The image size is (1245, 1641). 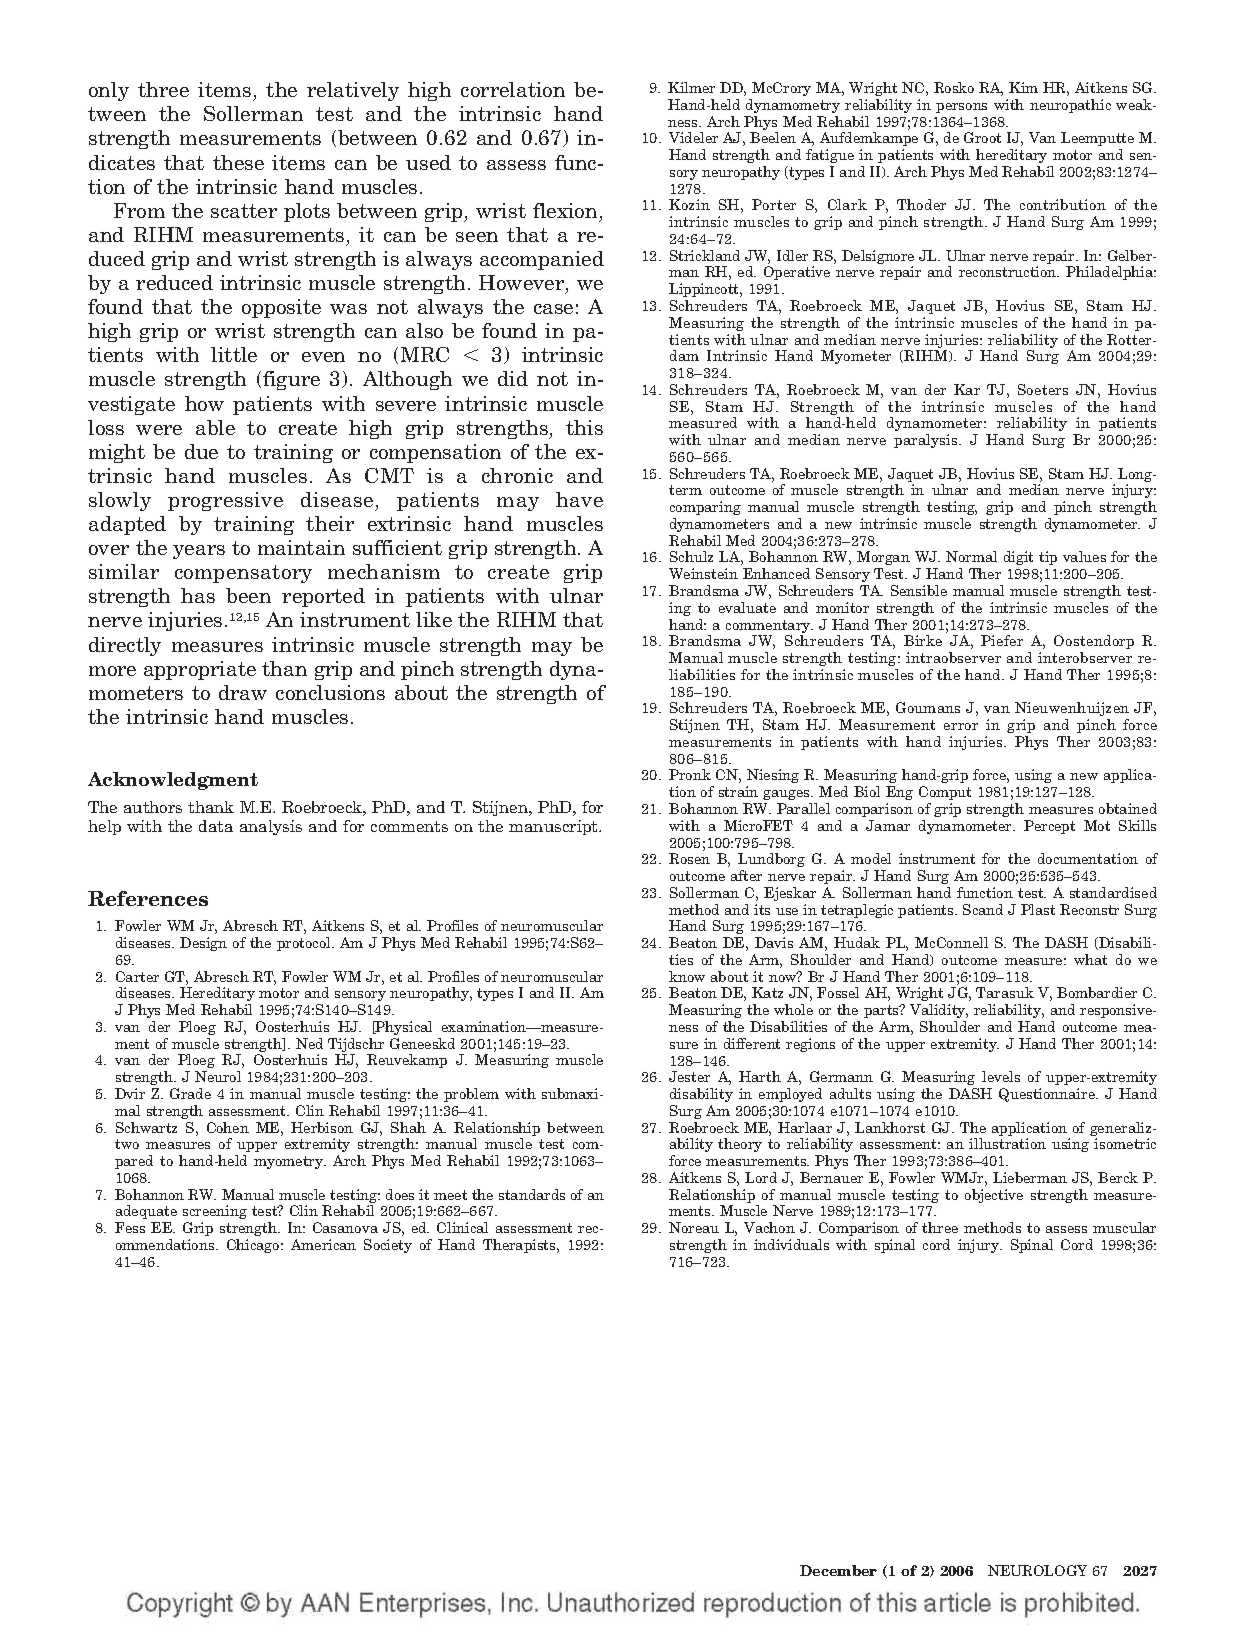 I want to click on these, so click(x=238, y=162).
